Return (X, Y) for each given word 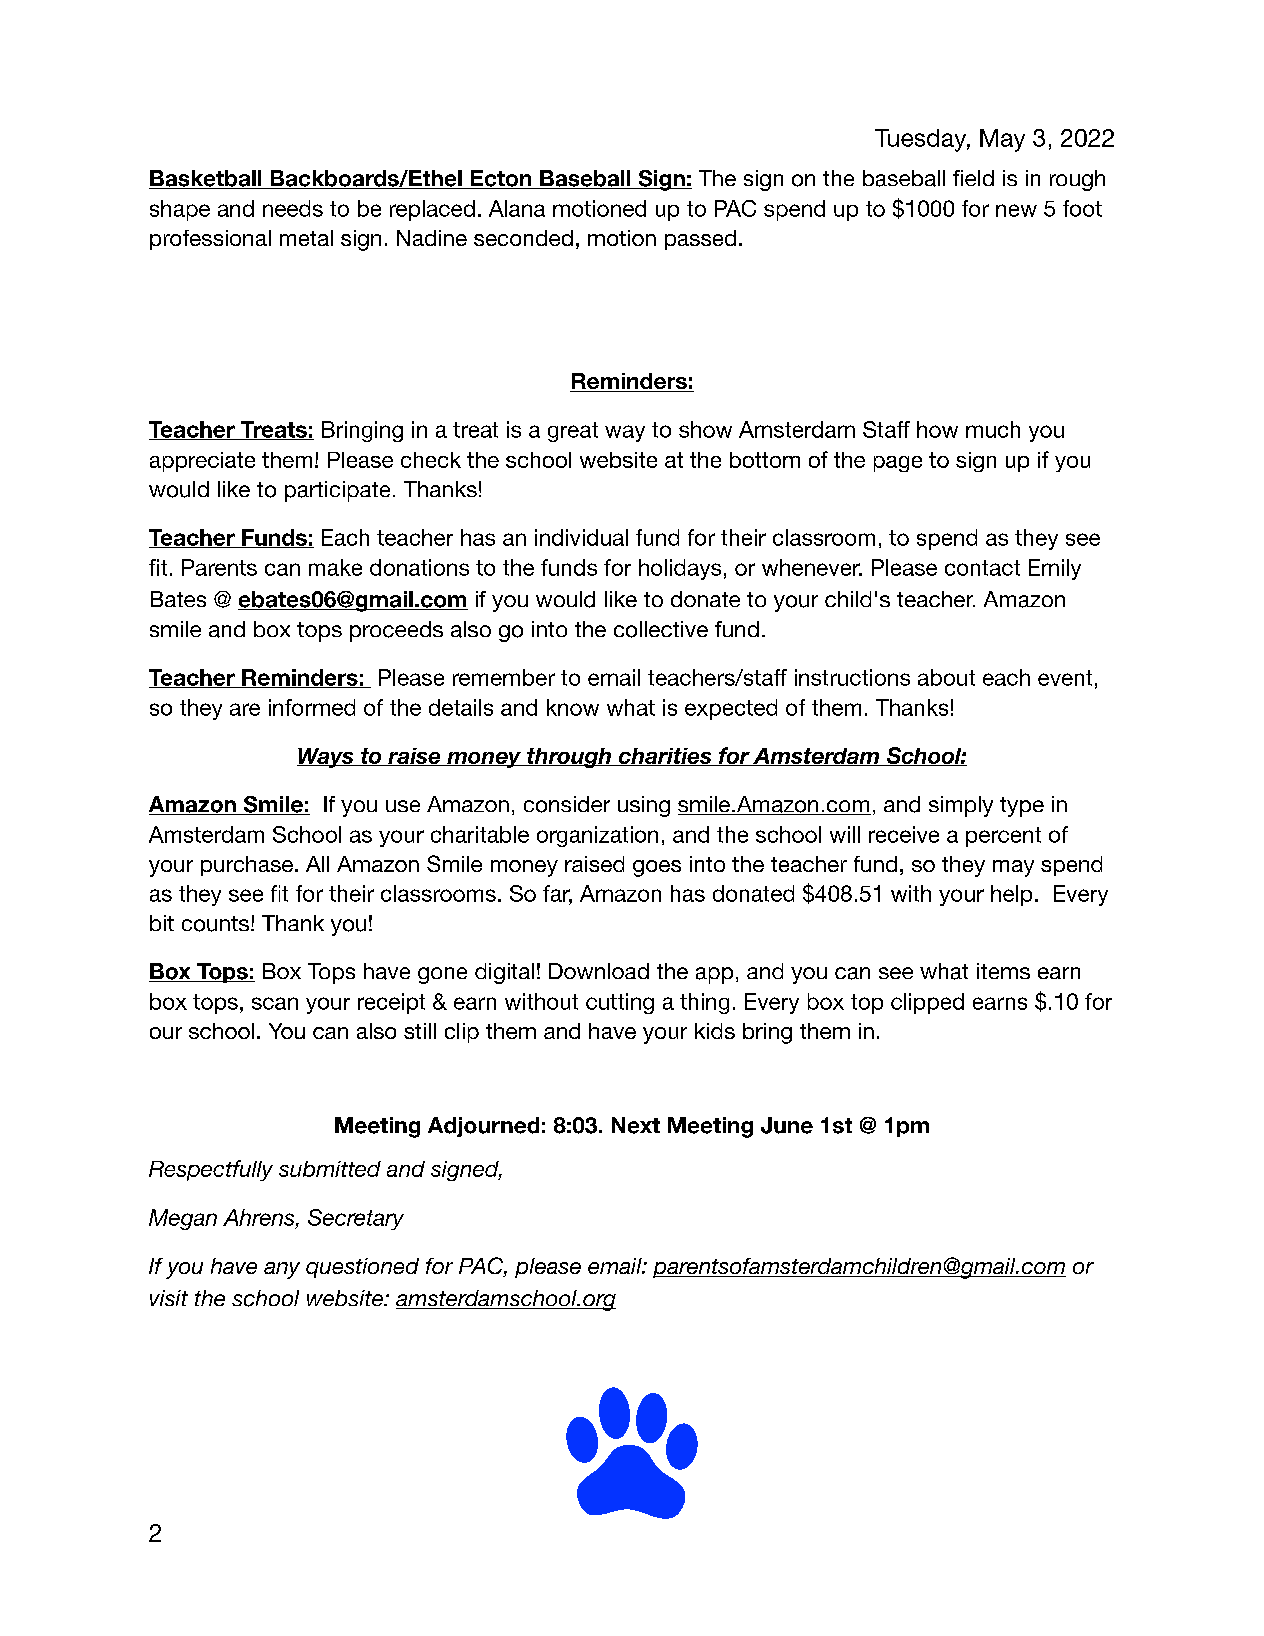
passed (700, 240)
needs (293, 208)
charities (665, 757)
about (946, 677)
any (282, 1270)
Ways (326, 758)
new (1016, 210)
